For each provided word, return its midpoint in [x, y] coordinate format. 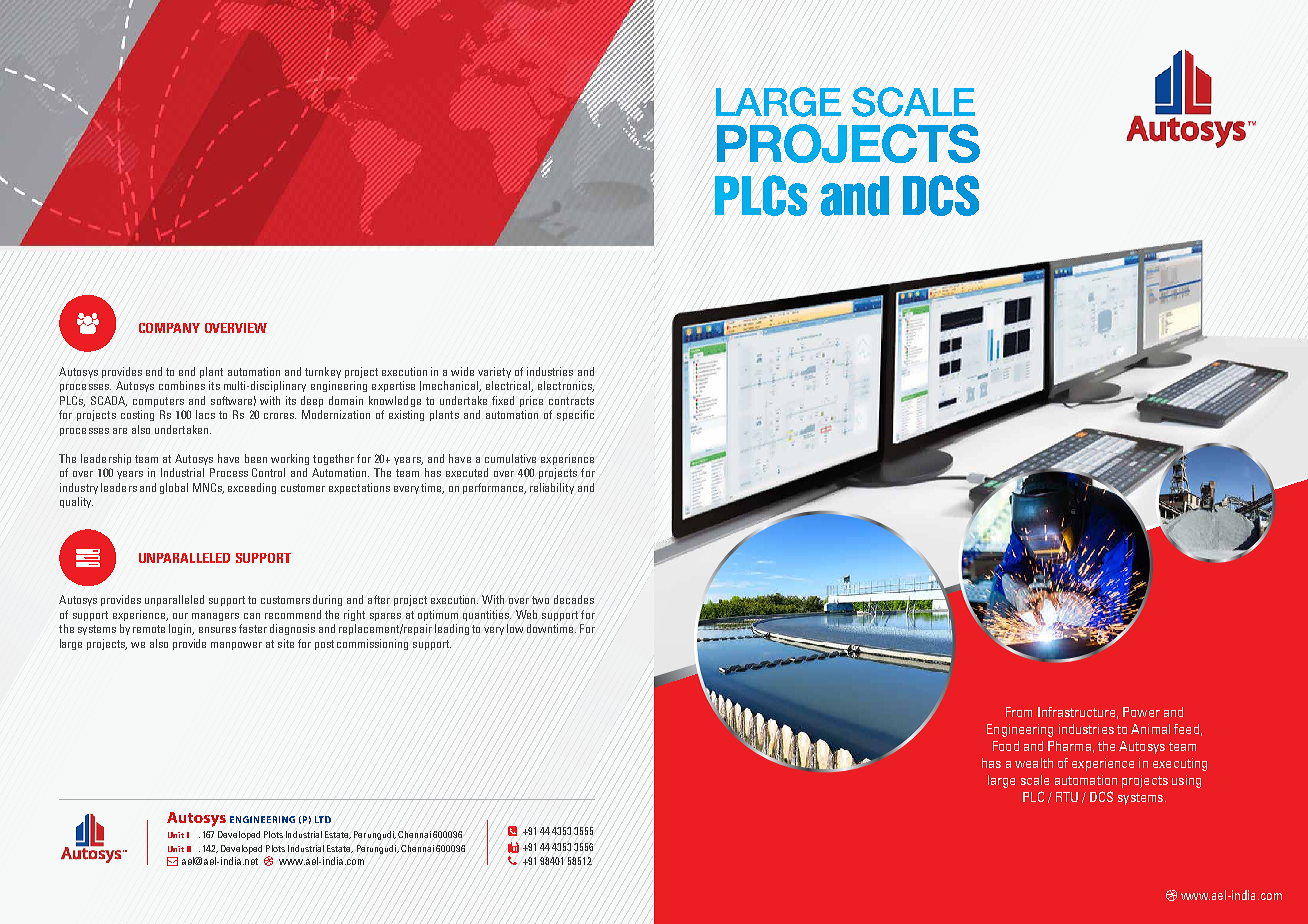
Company [169, 328]
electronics [566, 386]
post [324, 645]
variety [494, 372]
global [174, 488]
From [1019, 712]
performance [494, 488]
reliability [552, 488]
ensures [217, 630]
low [515, 628]
